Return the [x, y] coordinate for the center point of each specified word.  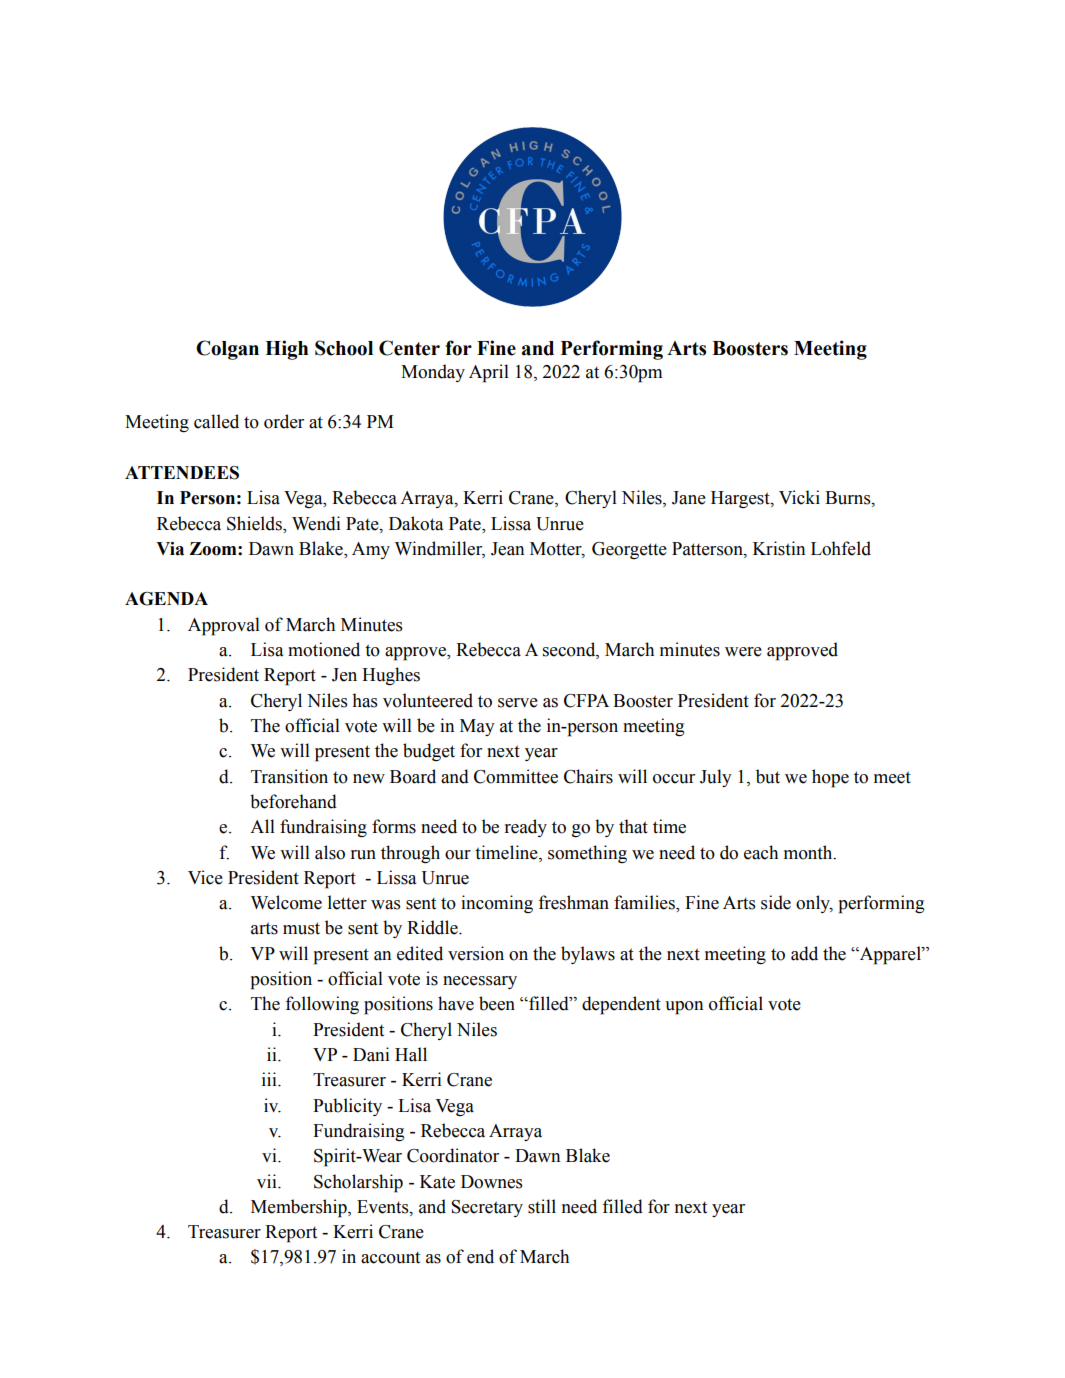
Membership [300, 1208]
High [286, 350]
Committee [516, 776]
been [497, 1003]
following [322, 1005]
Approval [224, 626]
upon [684, 1008]
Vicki [799, 497]
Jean [507, 549]
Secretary [487, 1208]
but [768, 776]
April [489, 373]
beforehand [293, 801]
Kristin [779, 548]
